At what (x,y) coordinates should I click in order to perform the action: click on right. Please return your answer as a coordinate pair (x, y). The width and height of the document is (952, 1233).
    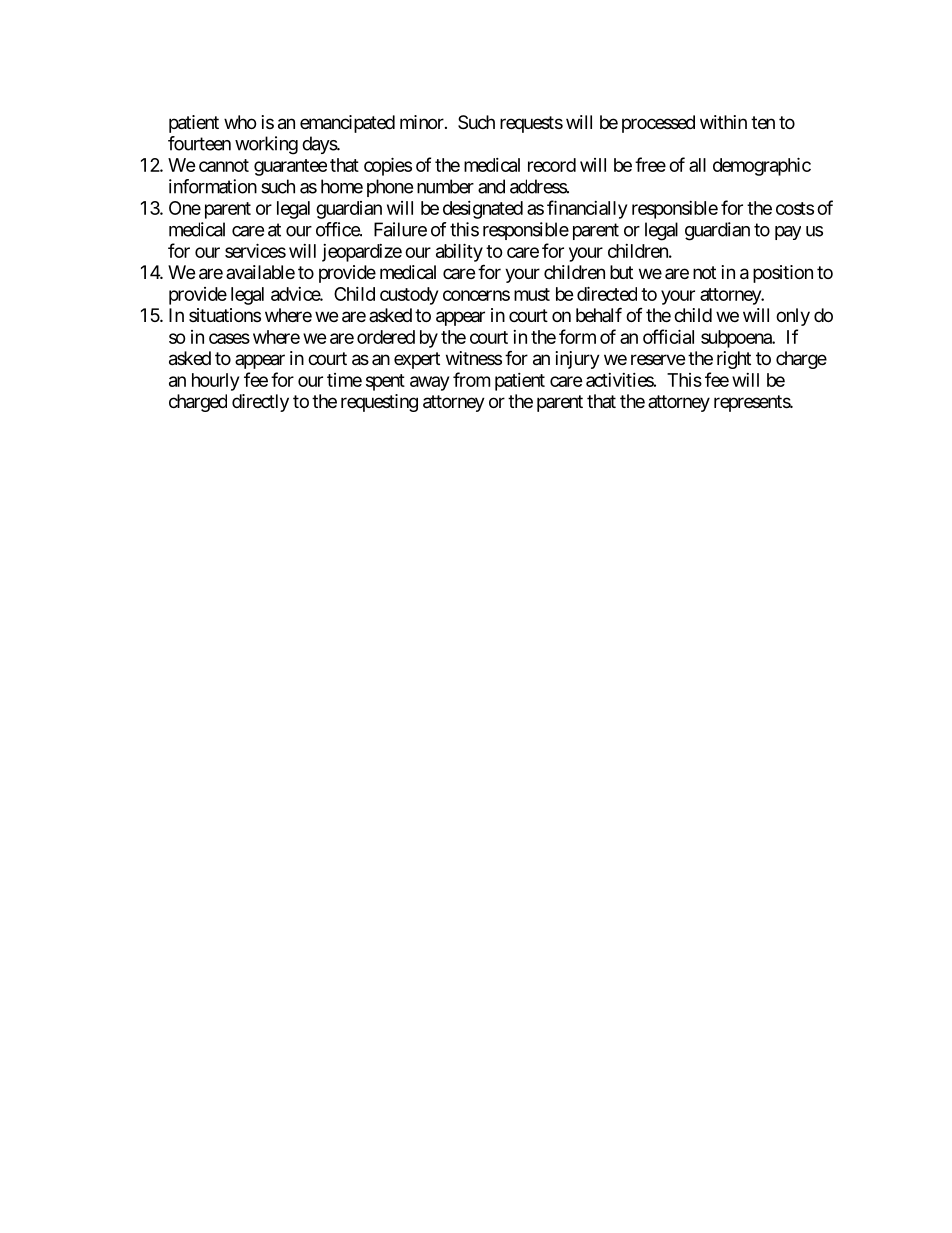
    Looking at the image, I should click on (734, 360).
